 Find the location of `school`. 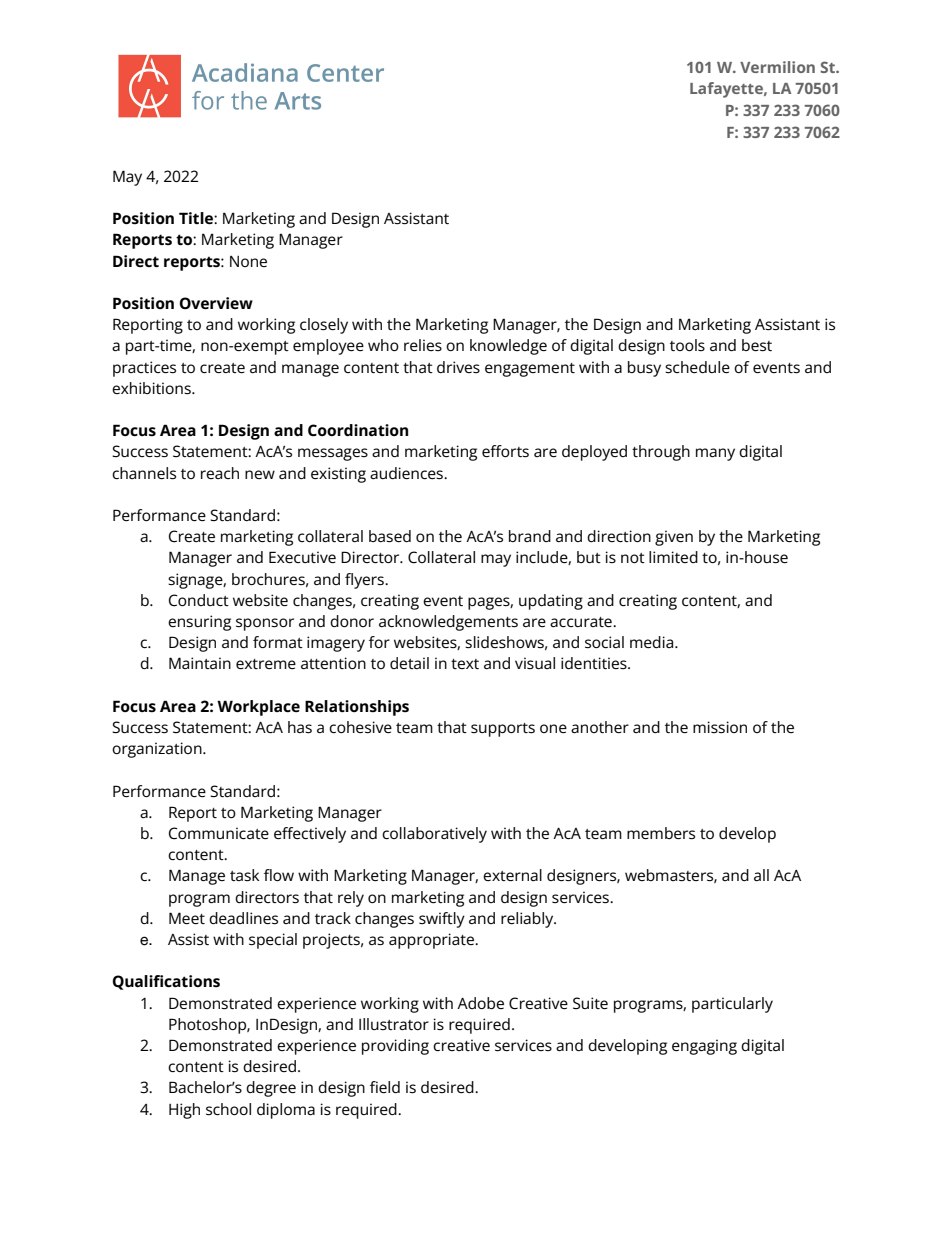

school is located at coordinates (228, 1109).
